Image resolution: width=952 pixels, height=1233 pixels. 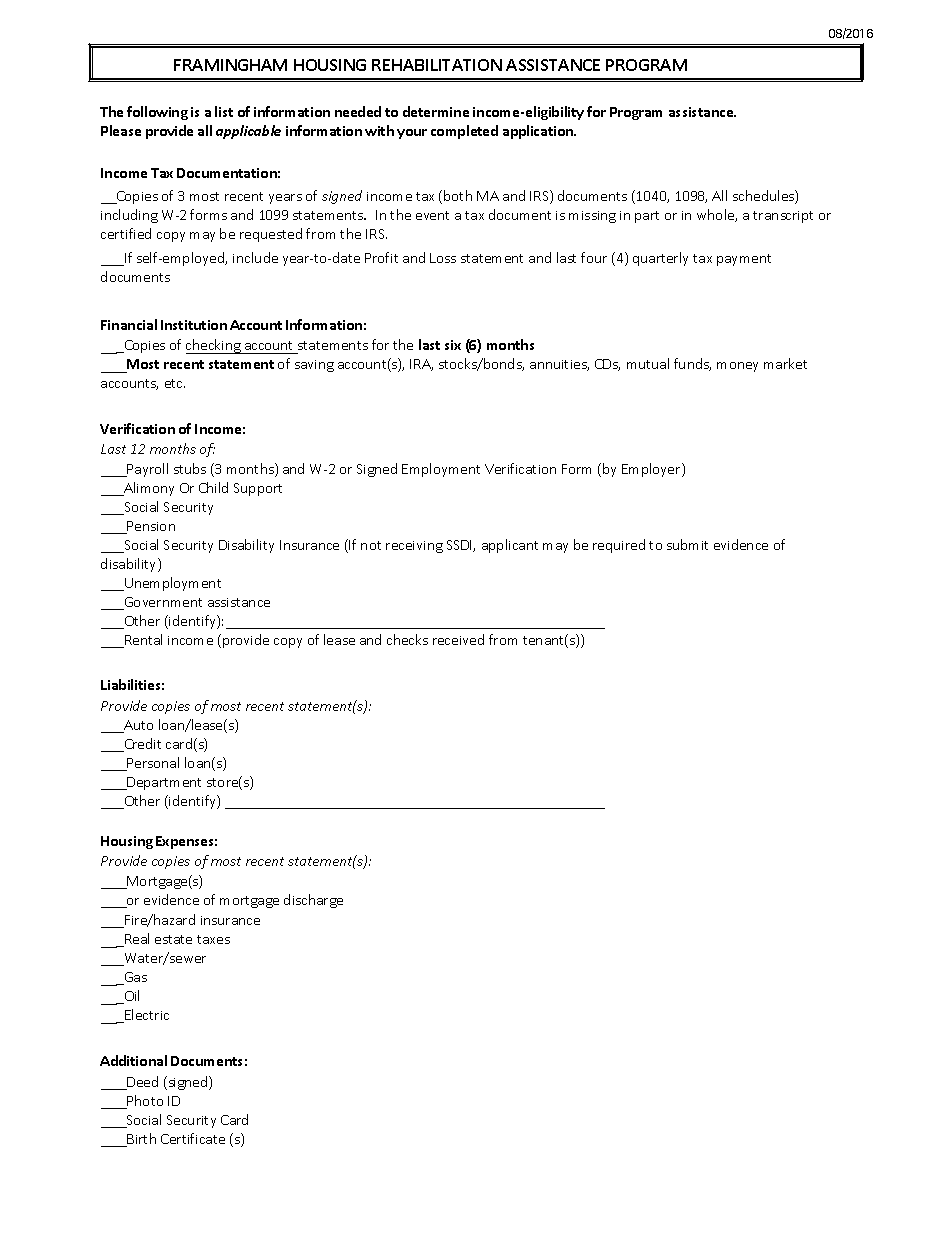 What do you see at coordinates (737, 367) in the page?
I see `money` at bounding box center [737, 367].
